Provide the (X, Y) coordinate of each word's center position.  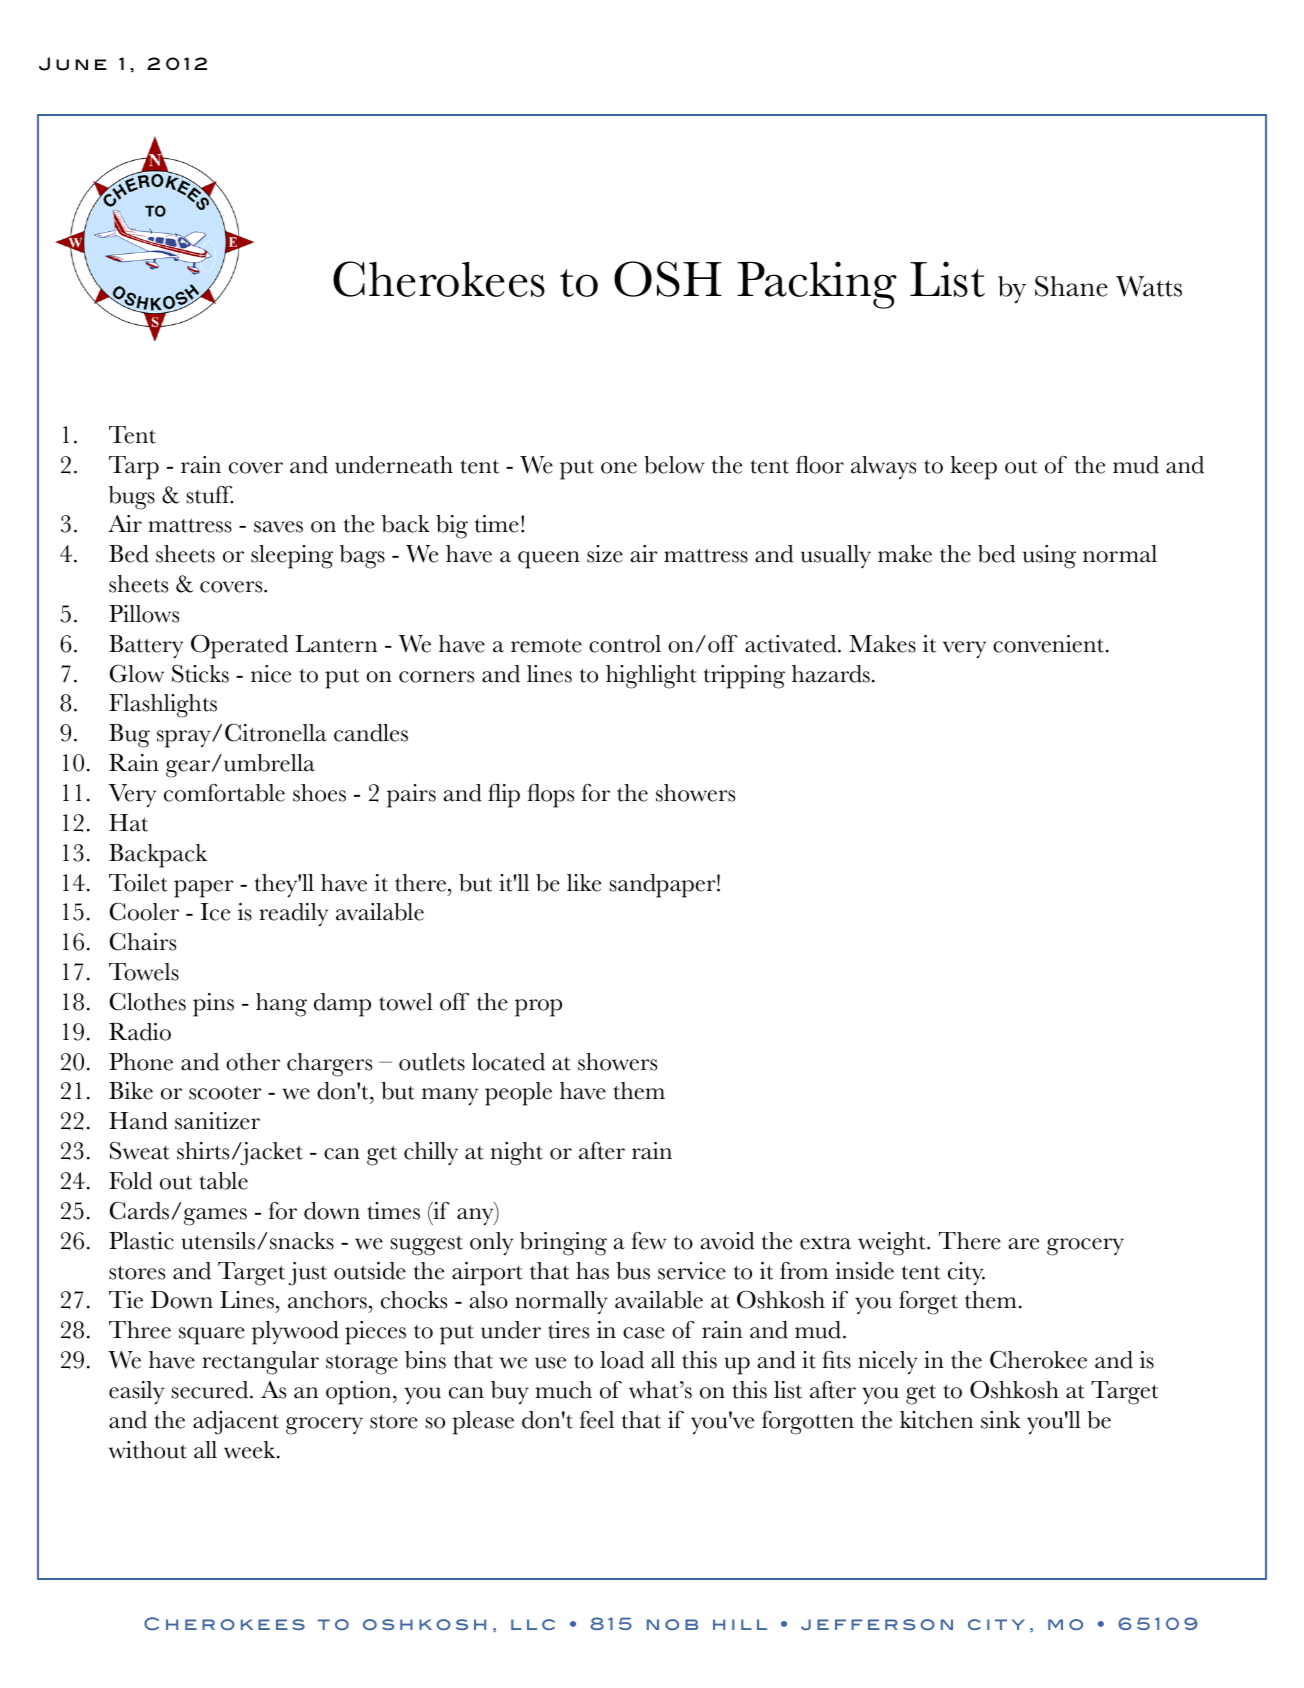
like (584, 883)
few (649, 1241)
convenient (1050, 644)
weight (893, 1244)
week (251, 1450)
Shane (1071, 286)
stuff (209, 495)
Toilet (138, 883)
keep (973, 468)
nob (672, 1624)
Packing (817, 285)
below (674, 465)
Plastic (141, 1241)
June (73, 64)
